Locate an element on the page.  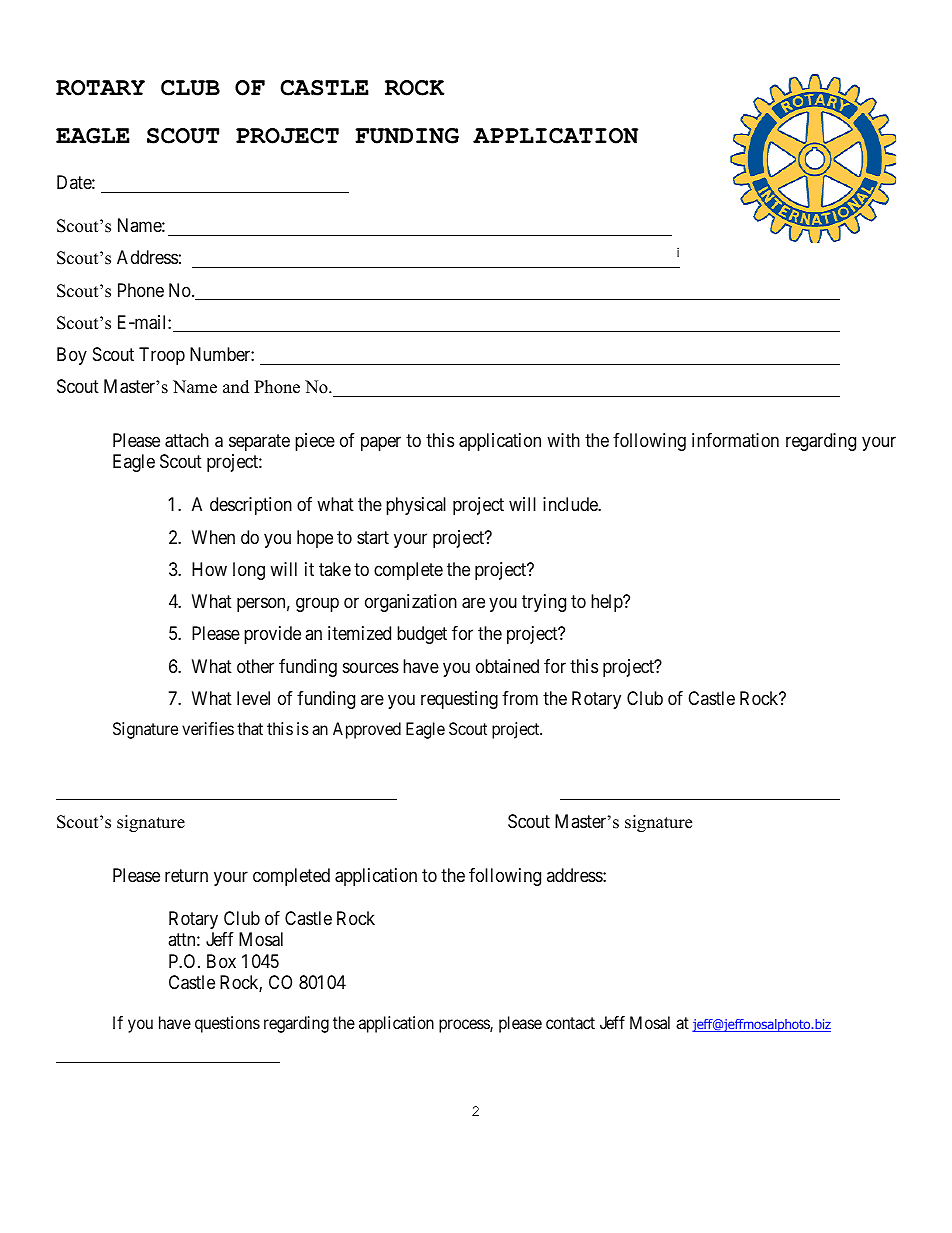
contact is located at coordinates (570, 1023).
